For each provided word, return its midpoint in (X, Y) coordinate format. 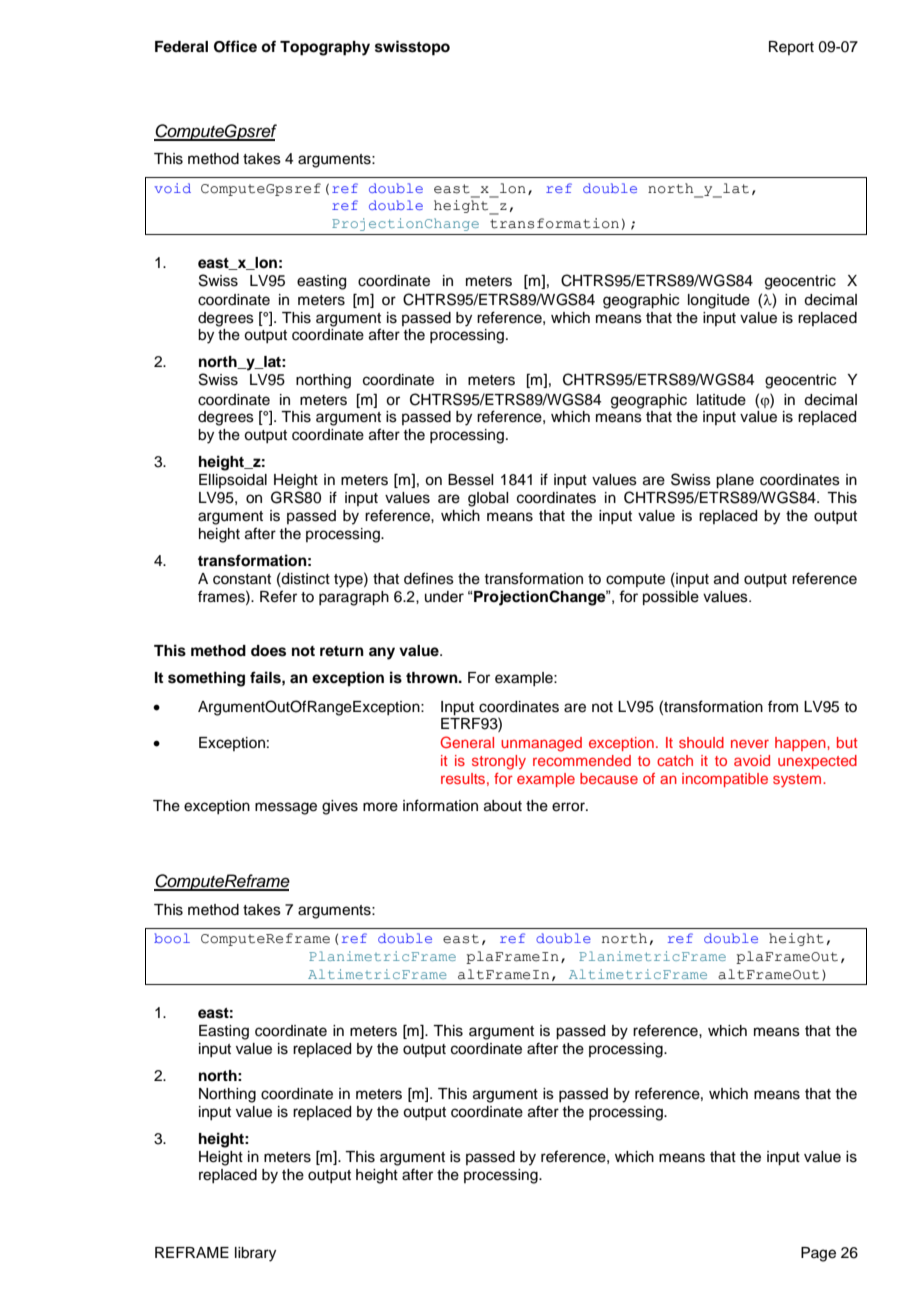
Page (818, 1254)
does (268, 651)
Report (791, 48)
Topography (325, 48)
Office (235, 46)
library (255, 1254)
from (783, 706)
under (444, 597)
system (798, 780)
